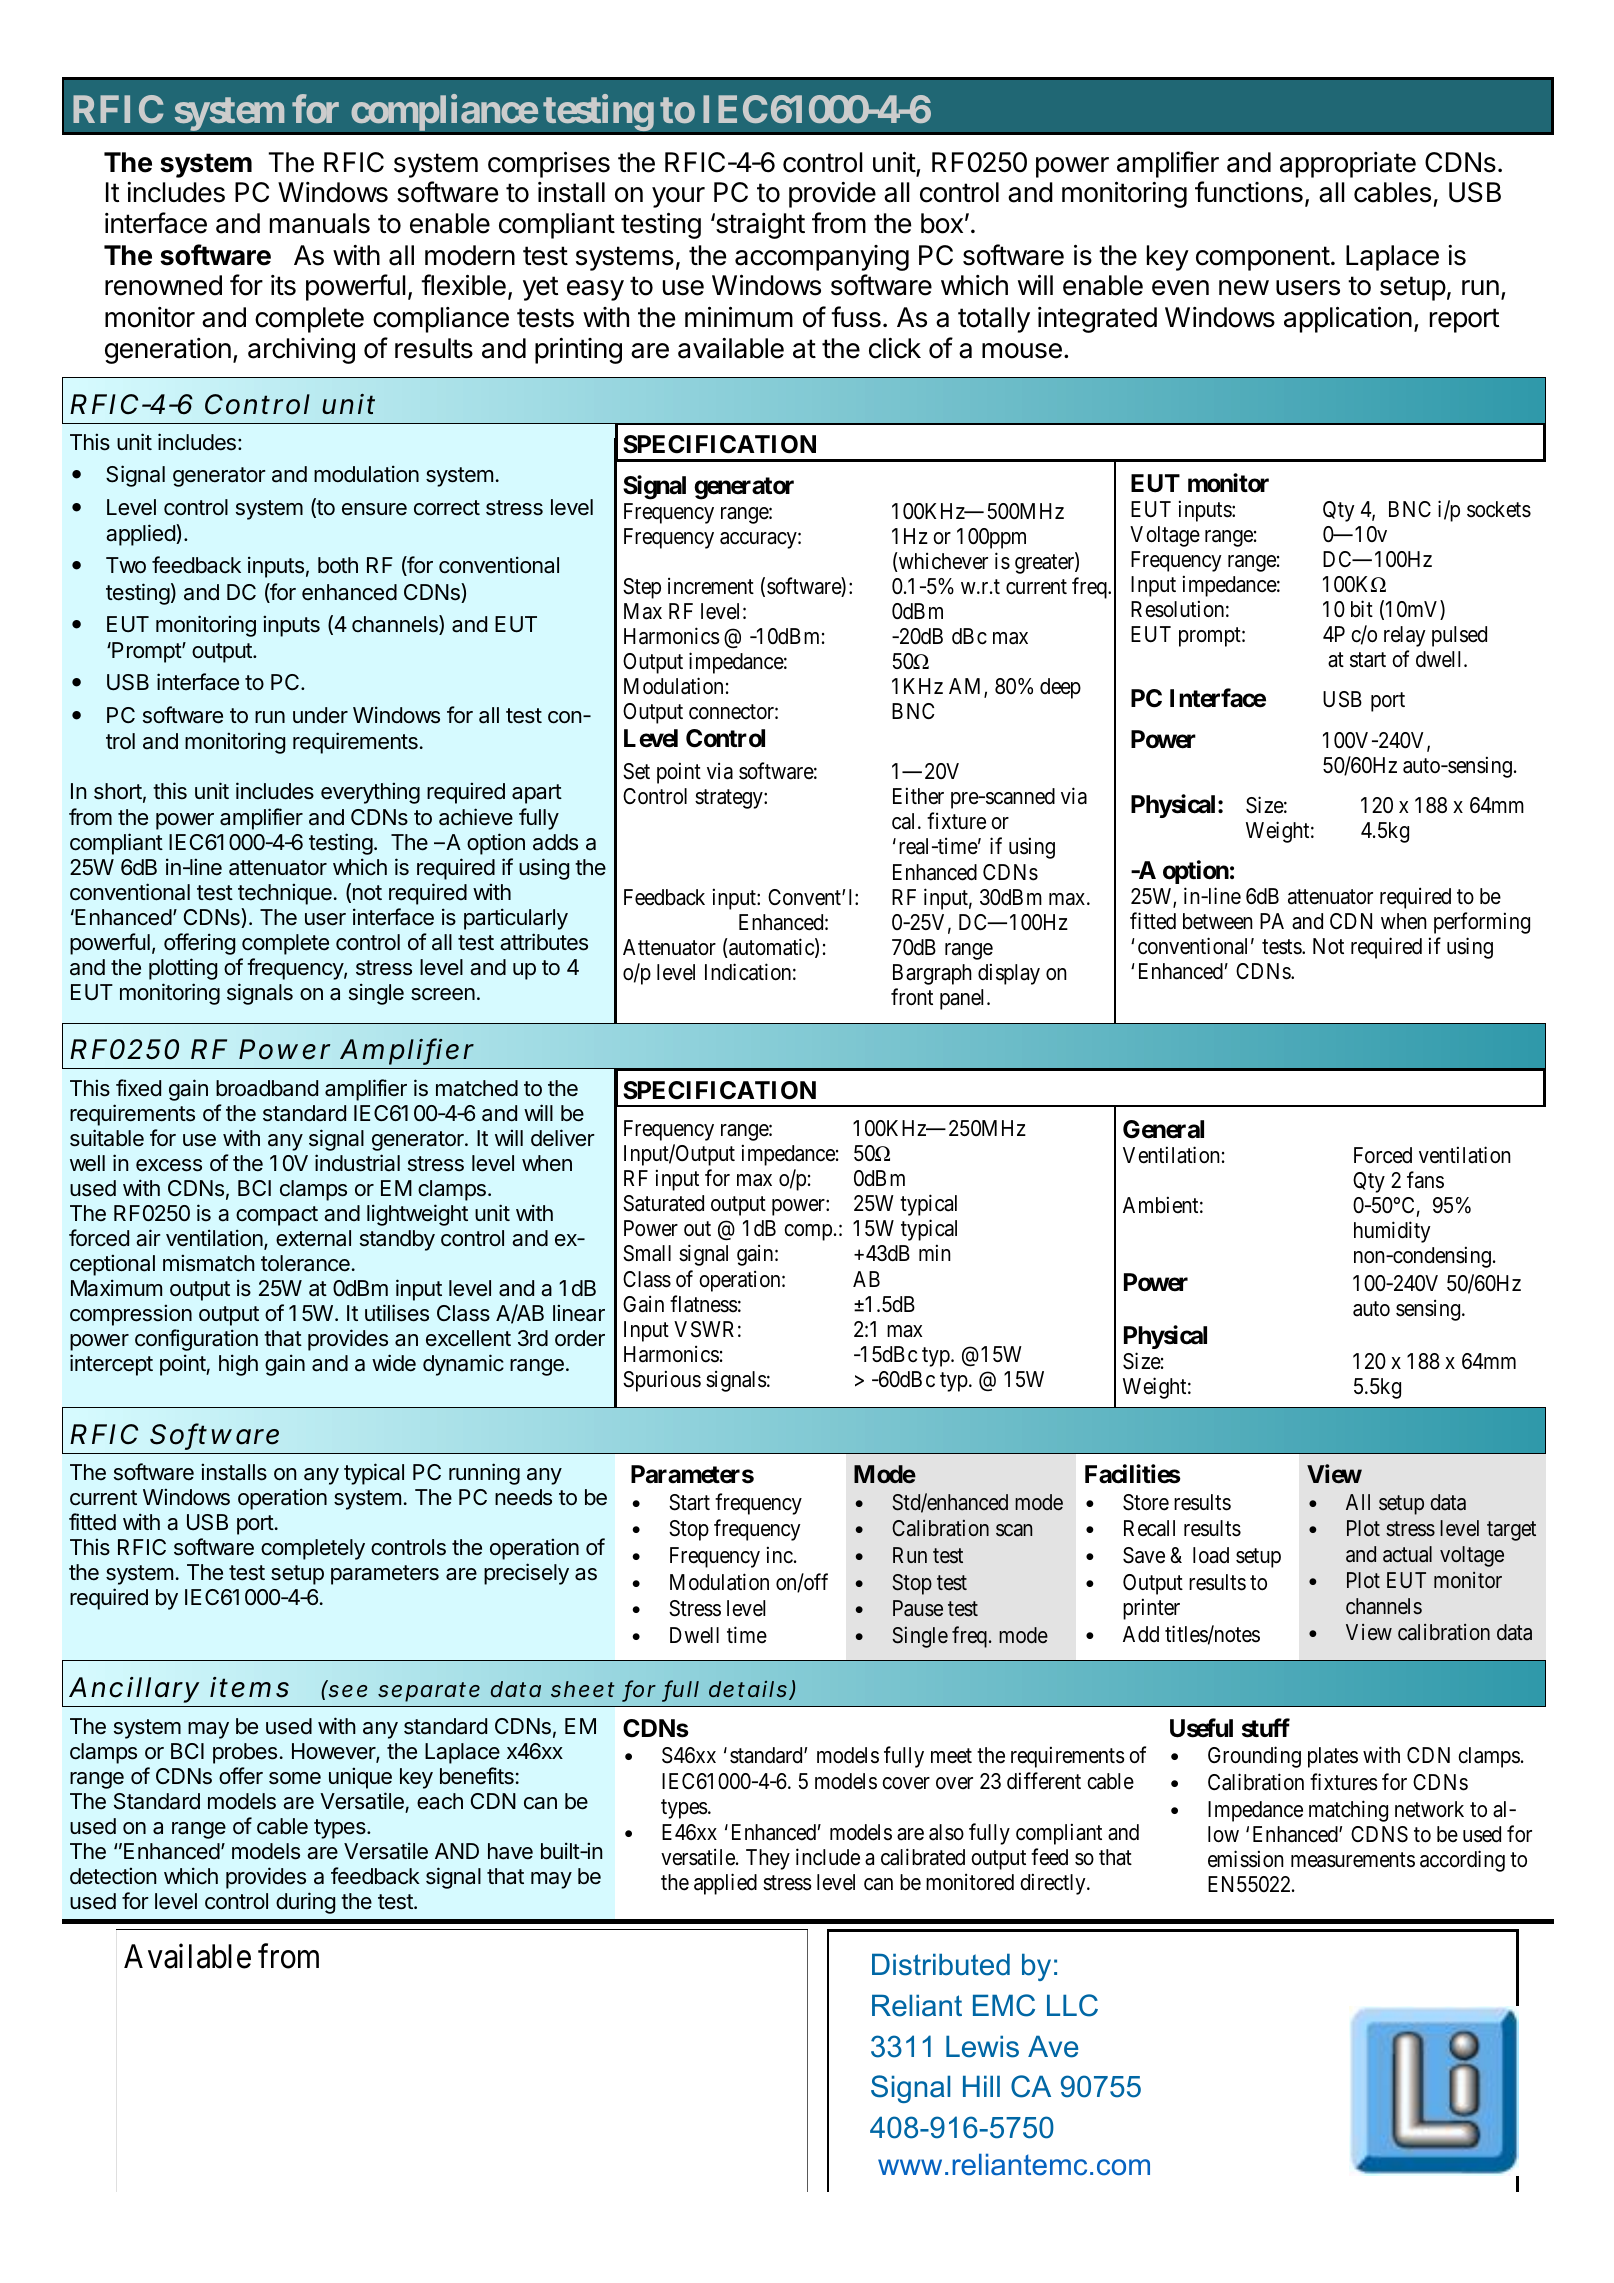 The image size is (1614, 2283). What do you see at coordinates (1425, 1180) in the screenshot?
I see `fans` at bounding box center [1425, 1180].
